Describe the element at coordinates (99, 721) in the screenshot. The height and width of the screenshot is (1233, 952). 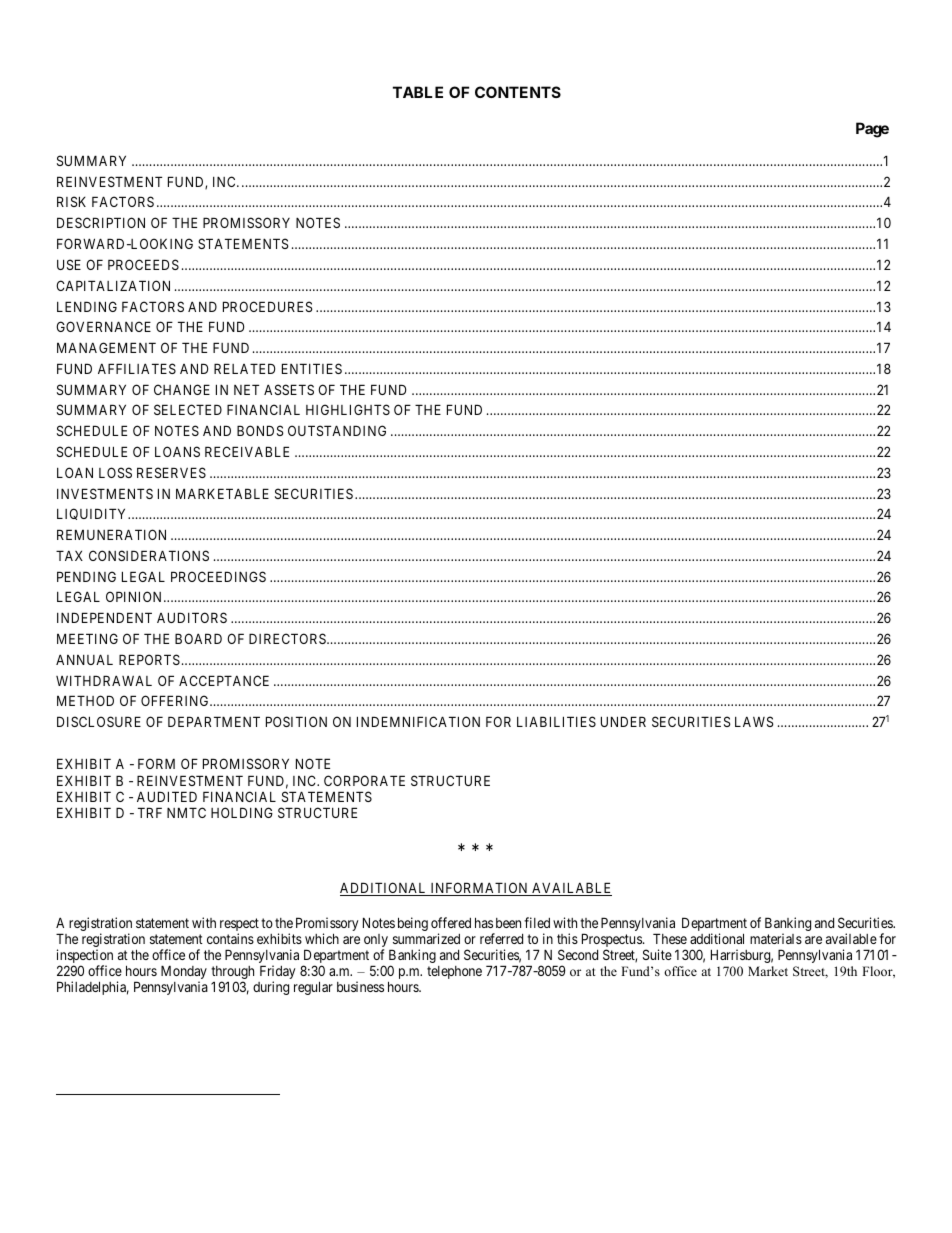
I see `DISCLOSURE` at that location.
